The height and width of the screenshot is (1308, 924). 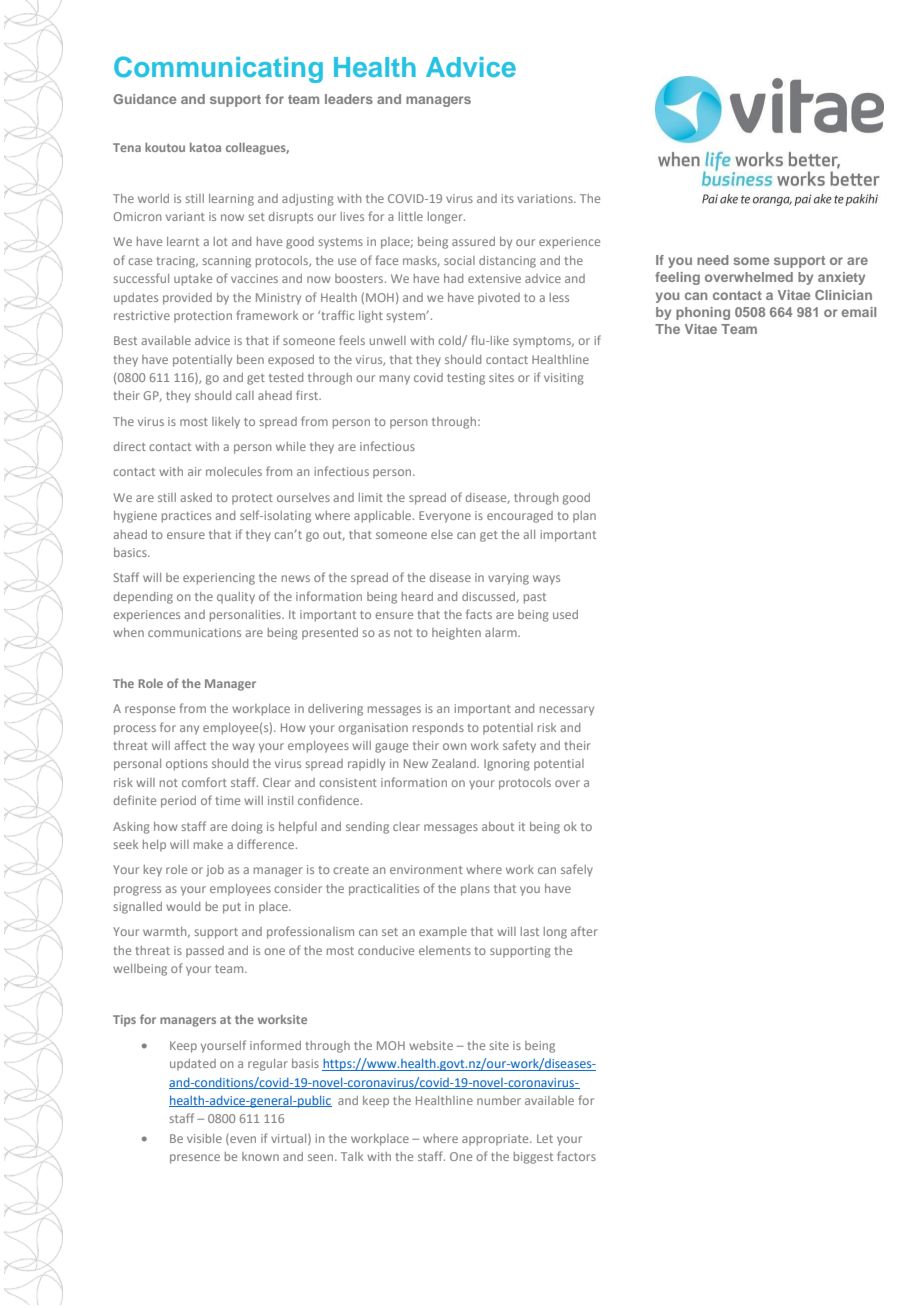 I want to click on been, so click(x=250, y=359).
